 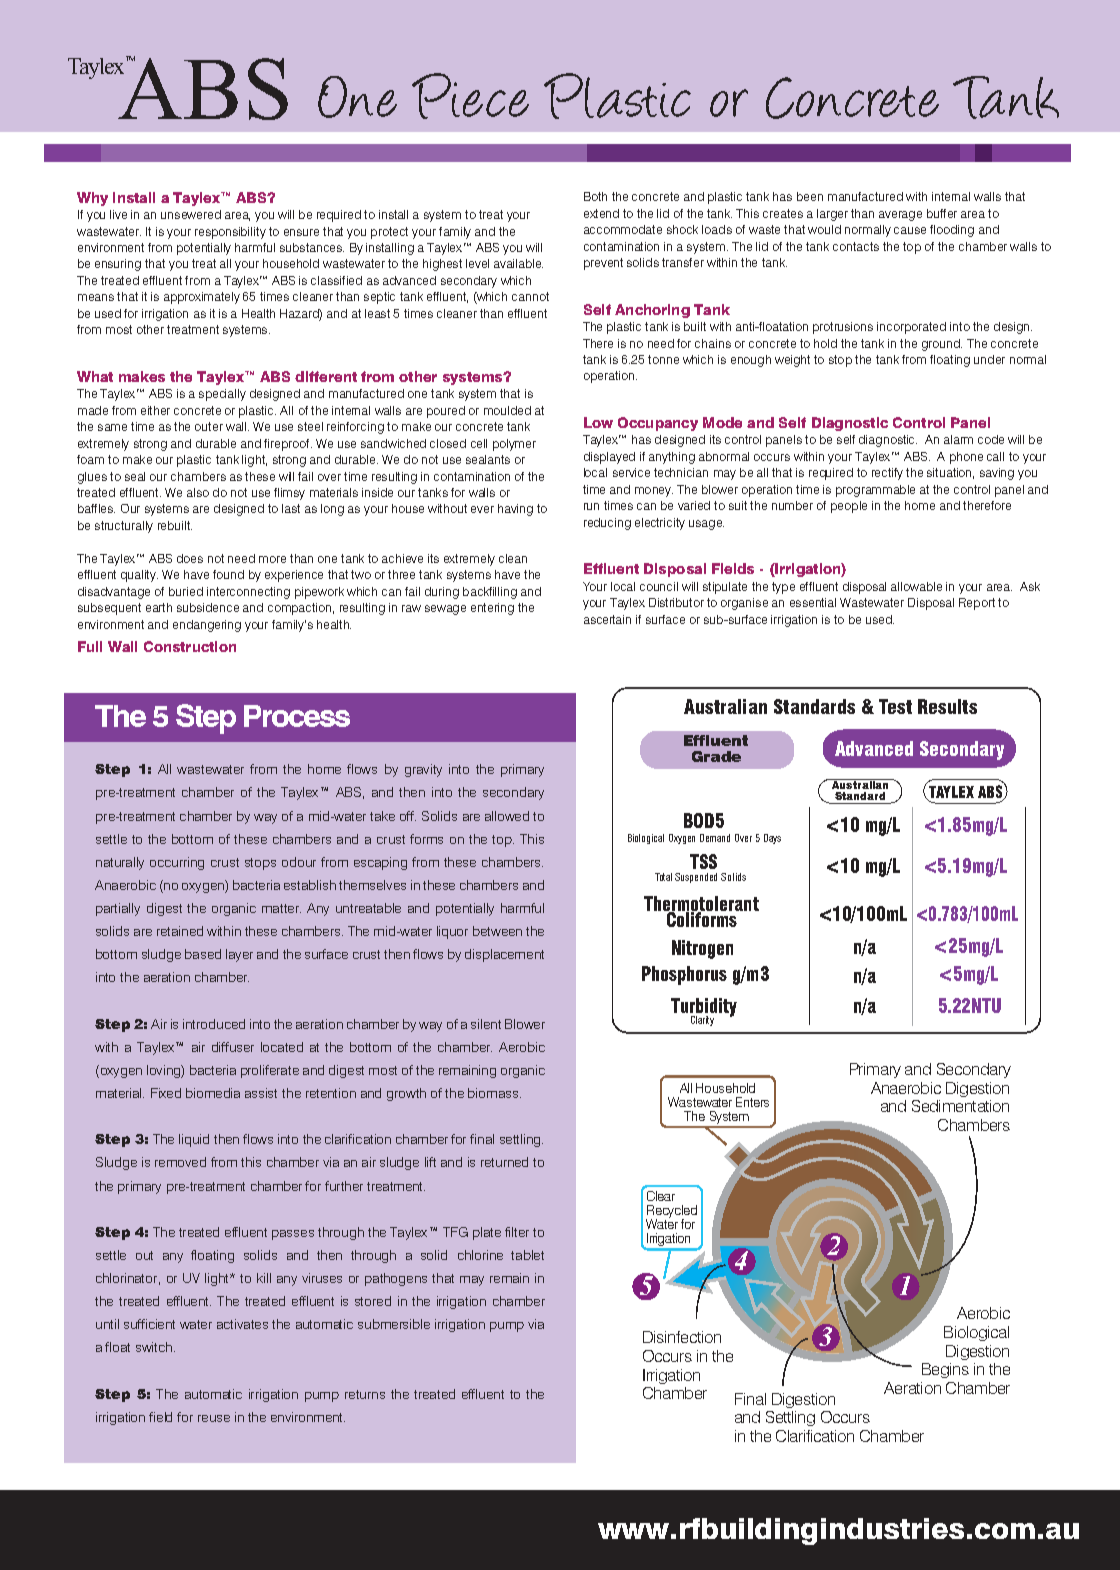 I want to click on cause, so click(x=910, y=230).
